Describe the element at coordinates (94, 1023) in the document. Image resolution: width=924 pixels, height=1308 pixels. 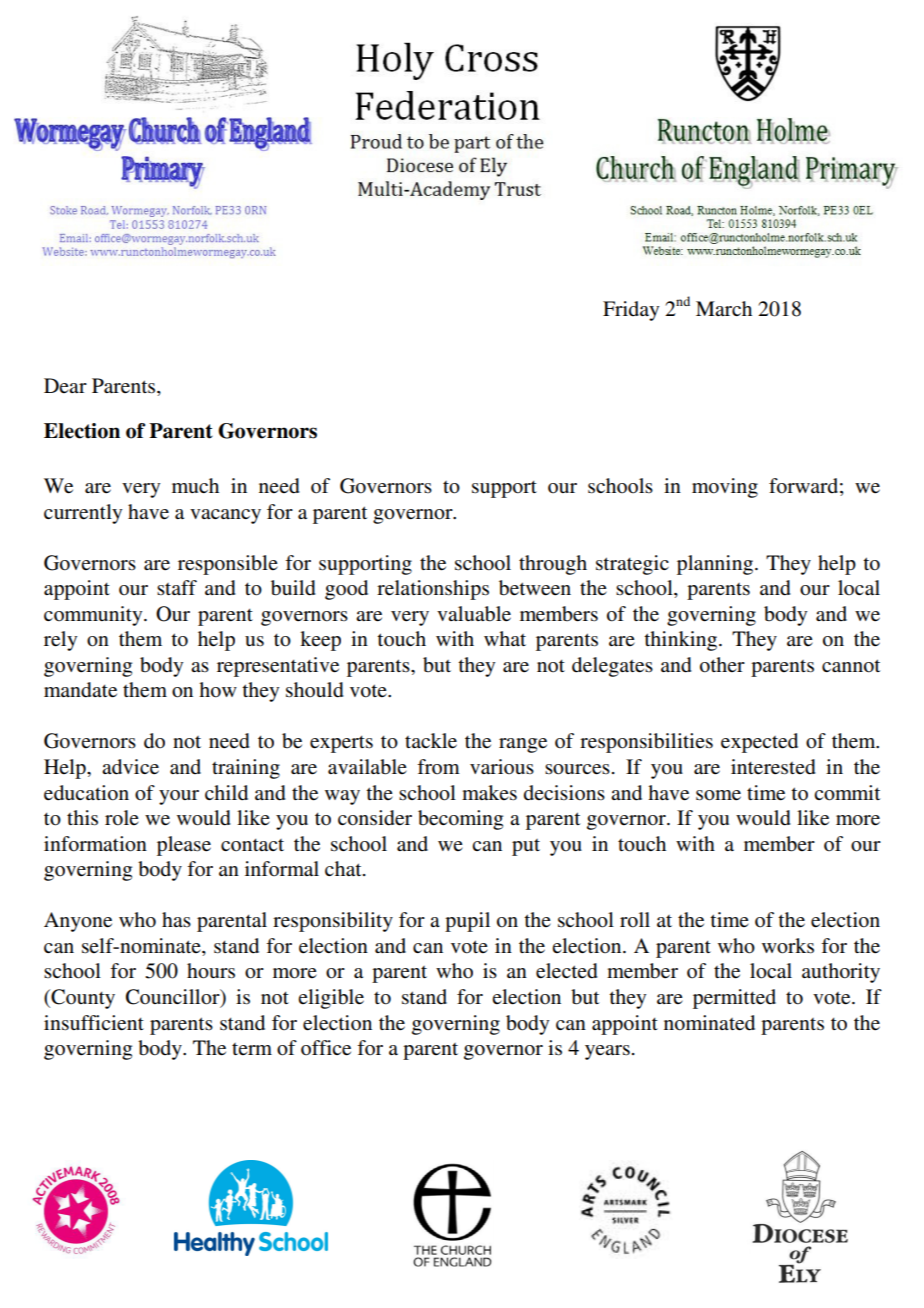
I see `insufficient` at that location.
